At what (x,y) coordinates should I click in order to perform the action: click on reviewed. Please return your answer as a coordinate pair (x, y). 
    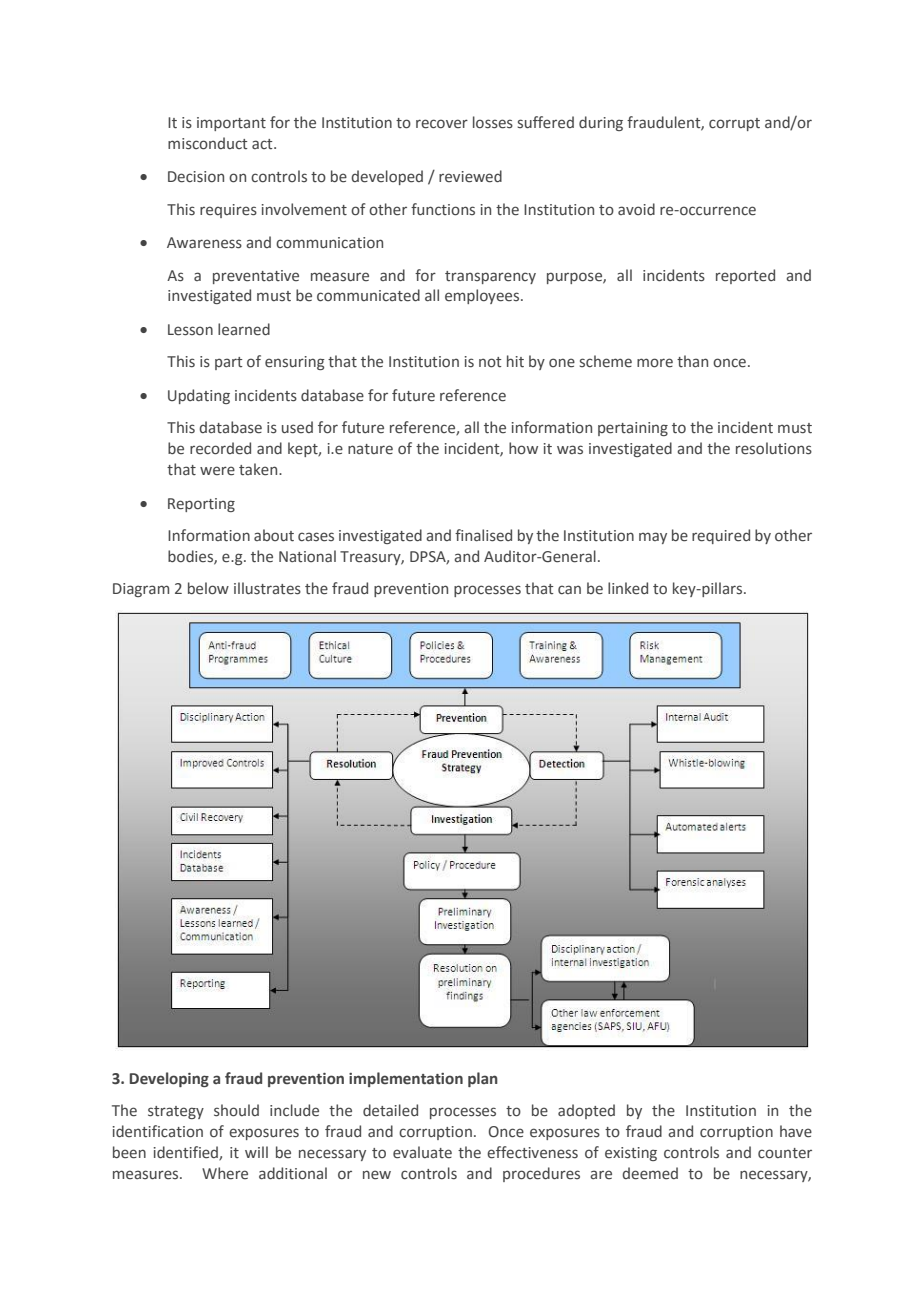
    Looking at the image, I should click on (470, 176).
